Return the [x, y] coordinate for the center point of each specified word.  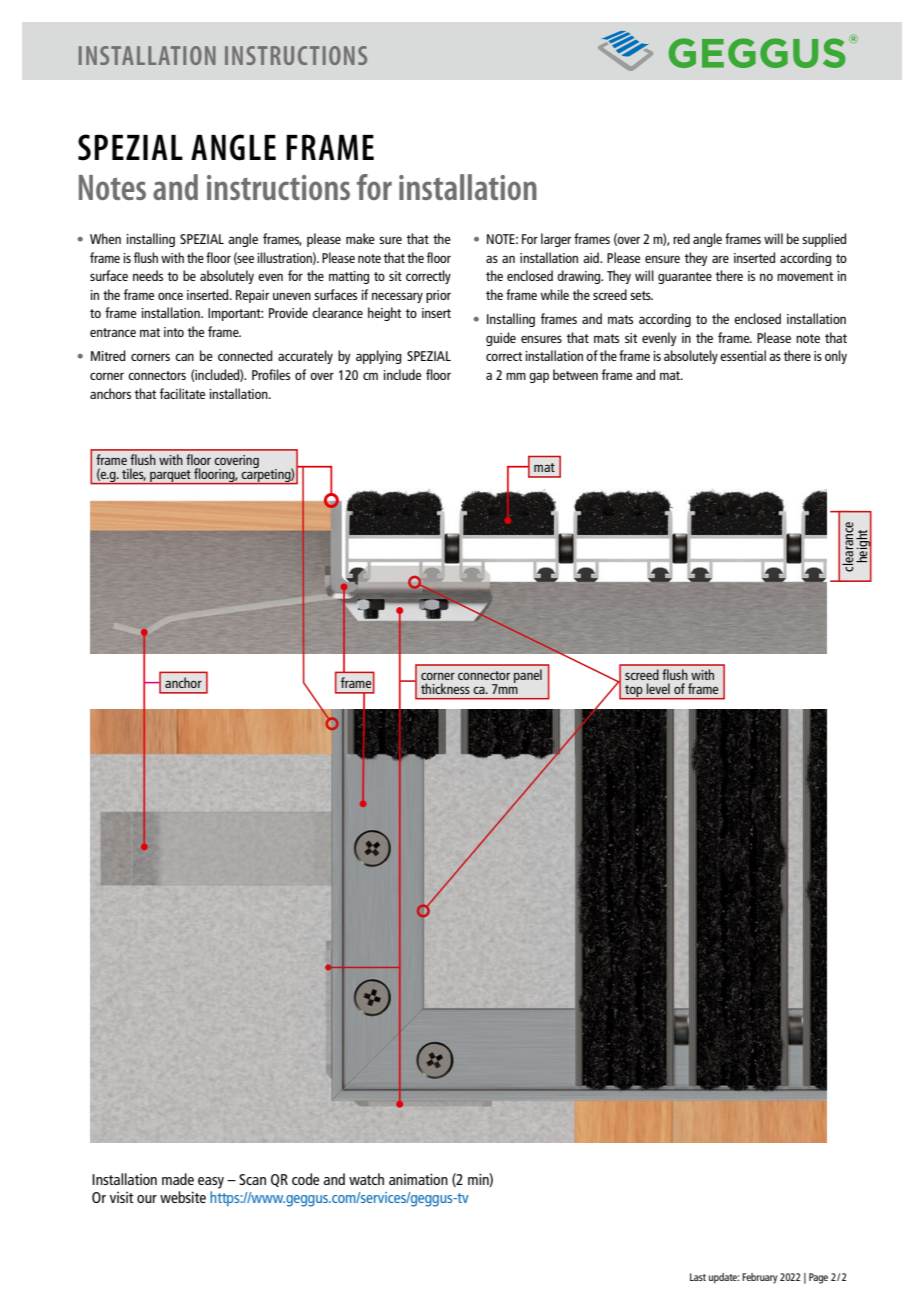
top [634, 692]
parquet [170, 477]
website [183, 1197]
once [170, 296]
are [720, 259]
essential [743, 355]
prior [438, 296]
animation [418, 1179]
